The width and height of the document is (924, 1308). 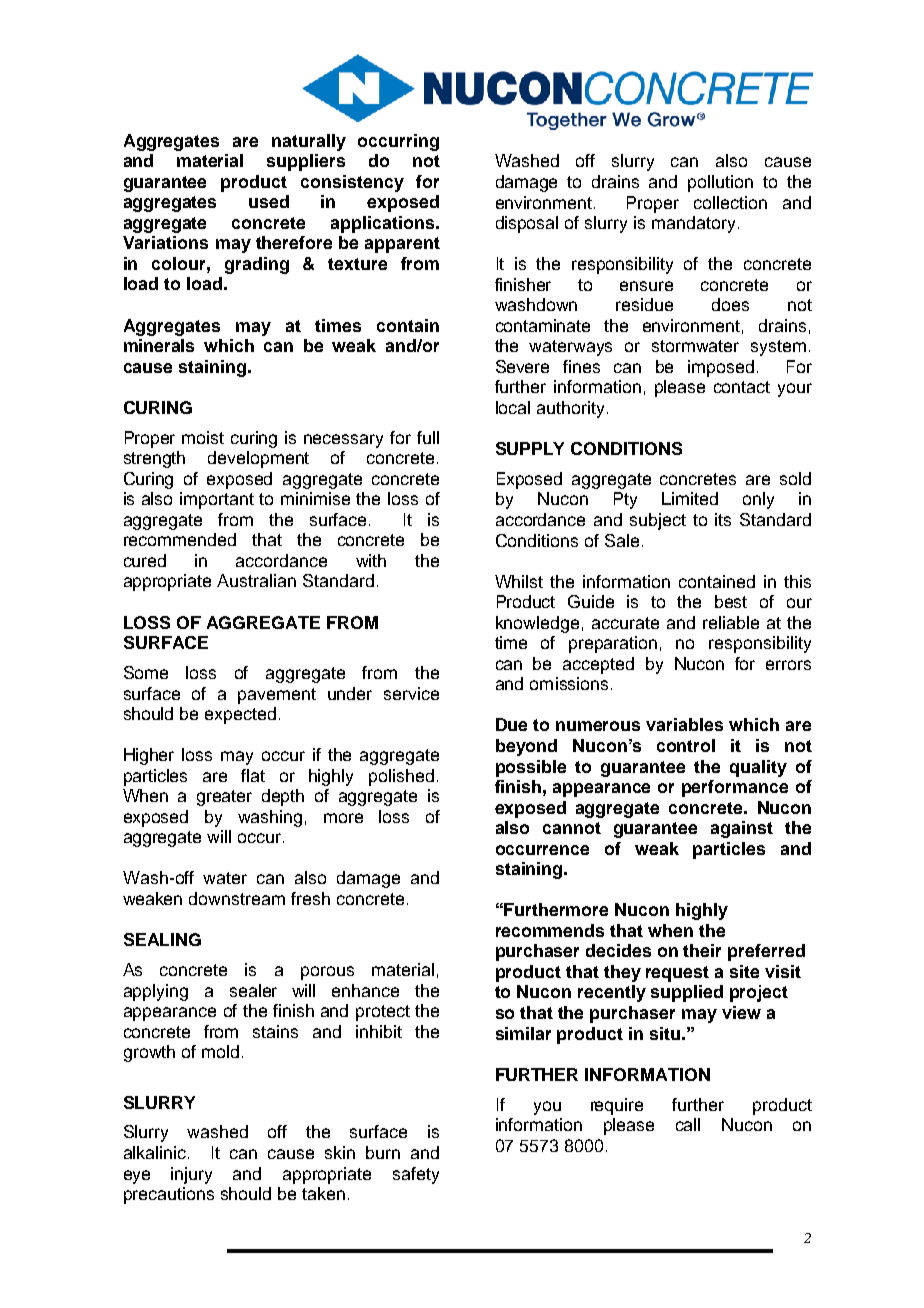 I want to click on pollution, so click(x=720, y=183).
